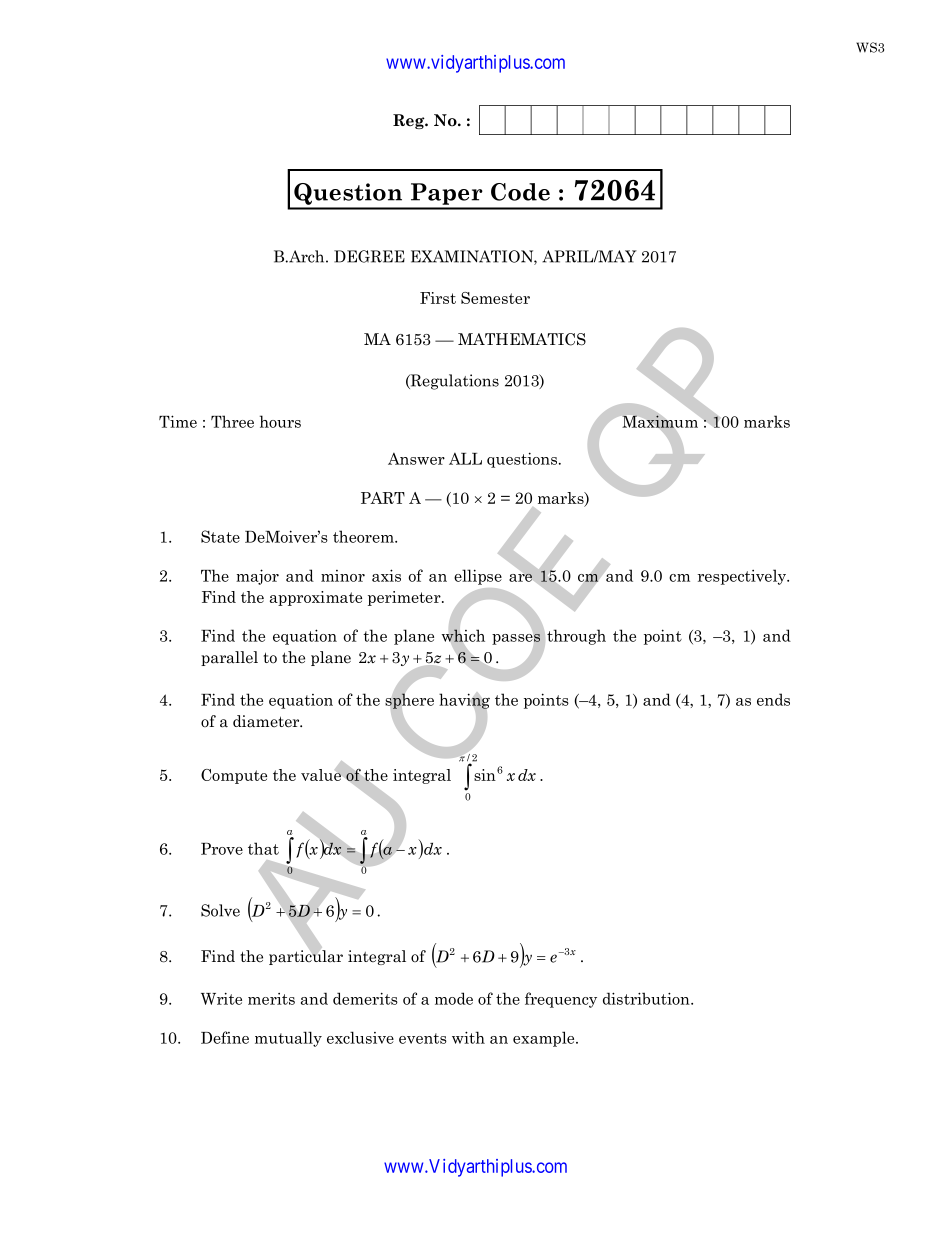 This page has width=952, height=1233. Describe the element at coordinates (464, 702) in the page. I see `having` at that location.
